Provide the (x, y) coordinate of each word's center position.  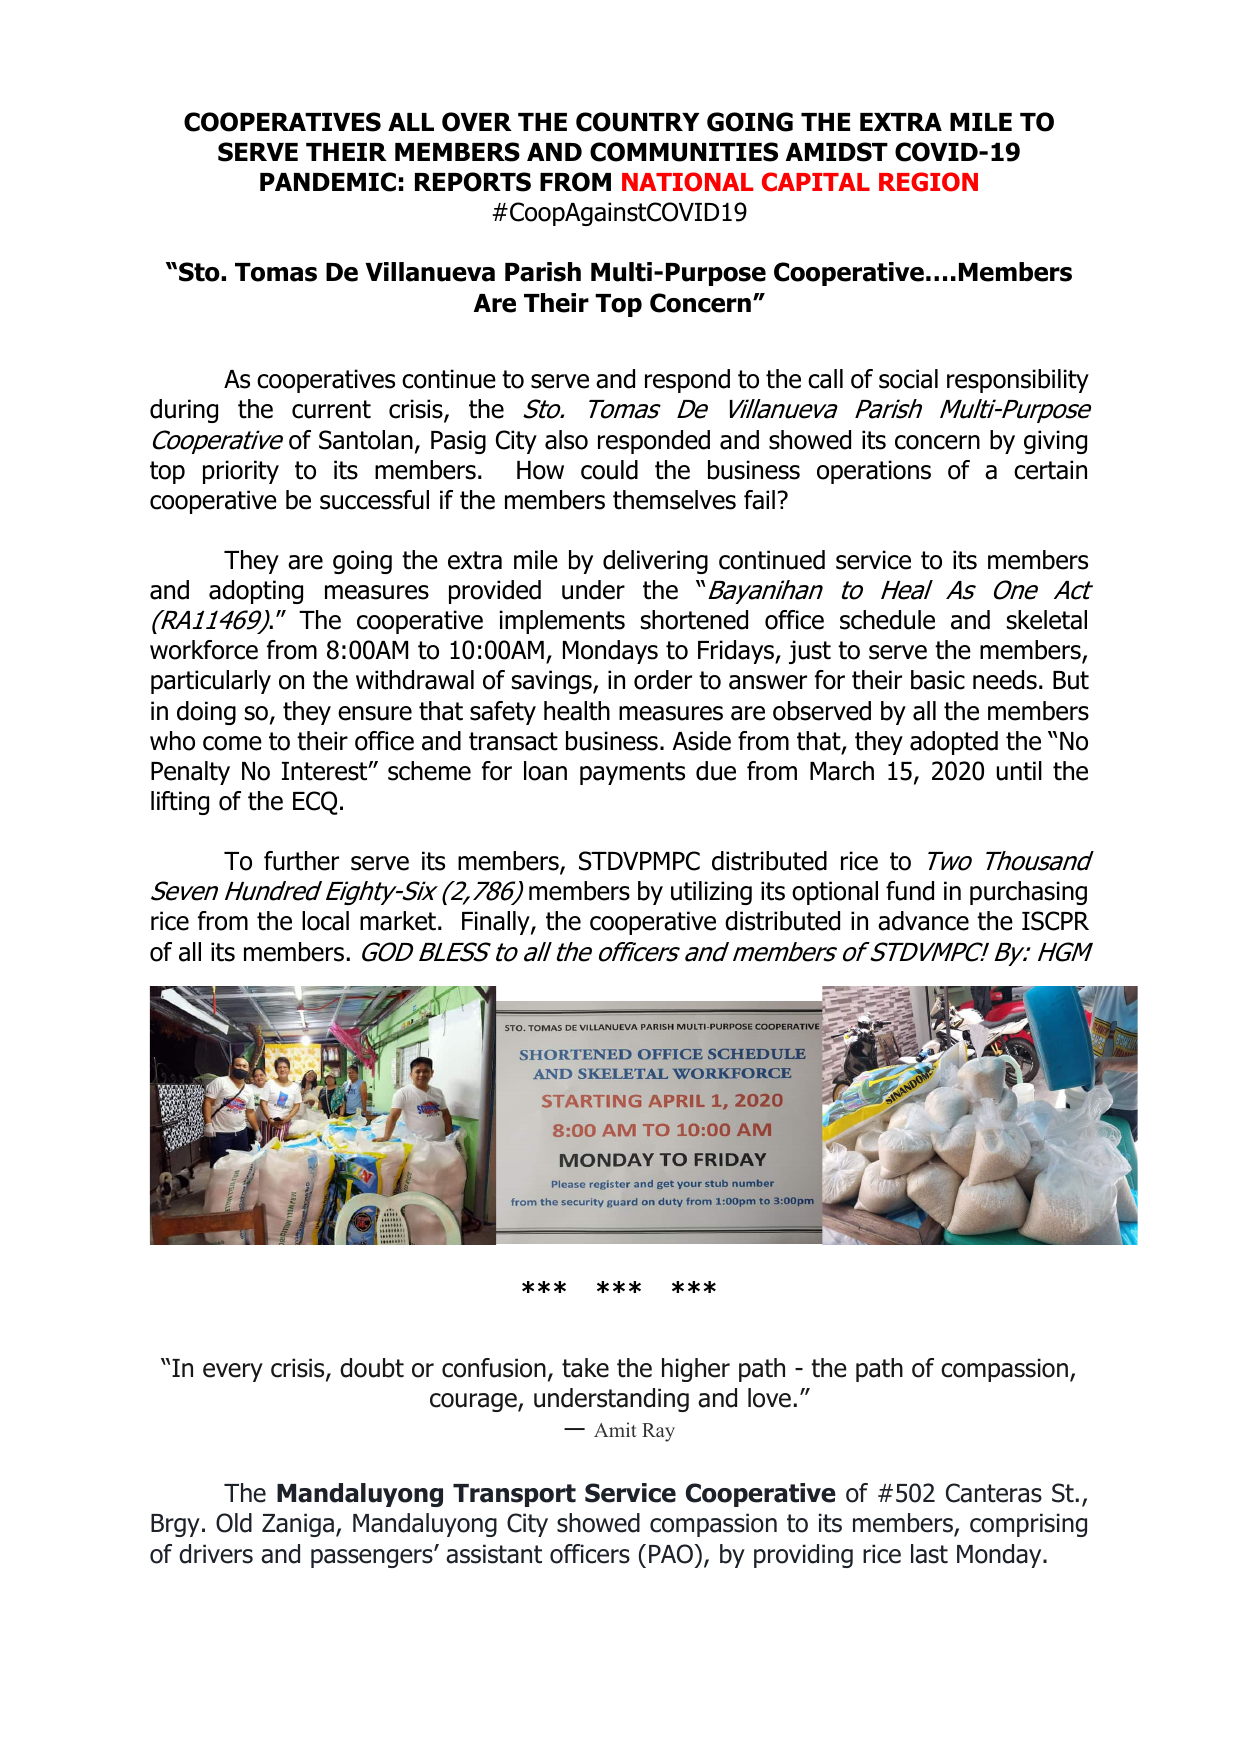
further (301, 861)
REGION (928, 182)
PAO (672, 1554)
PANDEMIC (328, 182)
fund (910, 891)
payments (632, 773)
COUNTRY (637, 122)
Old (234, 1523)
